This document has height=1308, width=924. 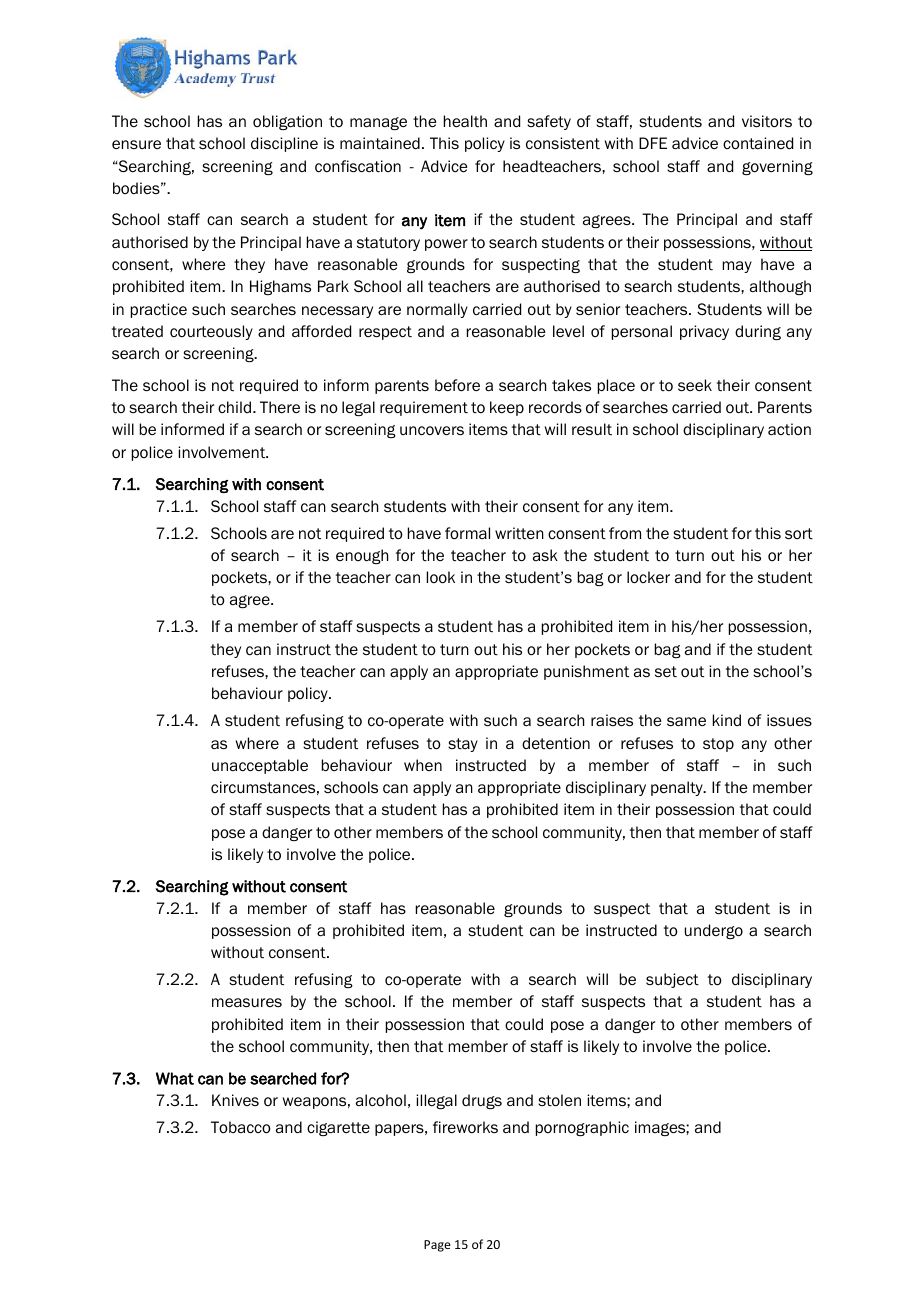 I want to click on formal, so click(x=467, y=533).
